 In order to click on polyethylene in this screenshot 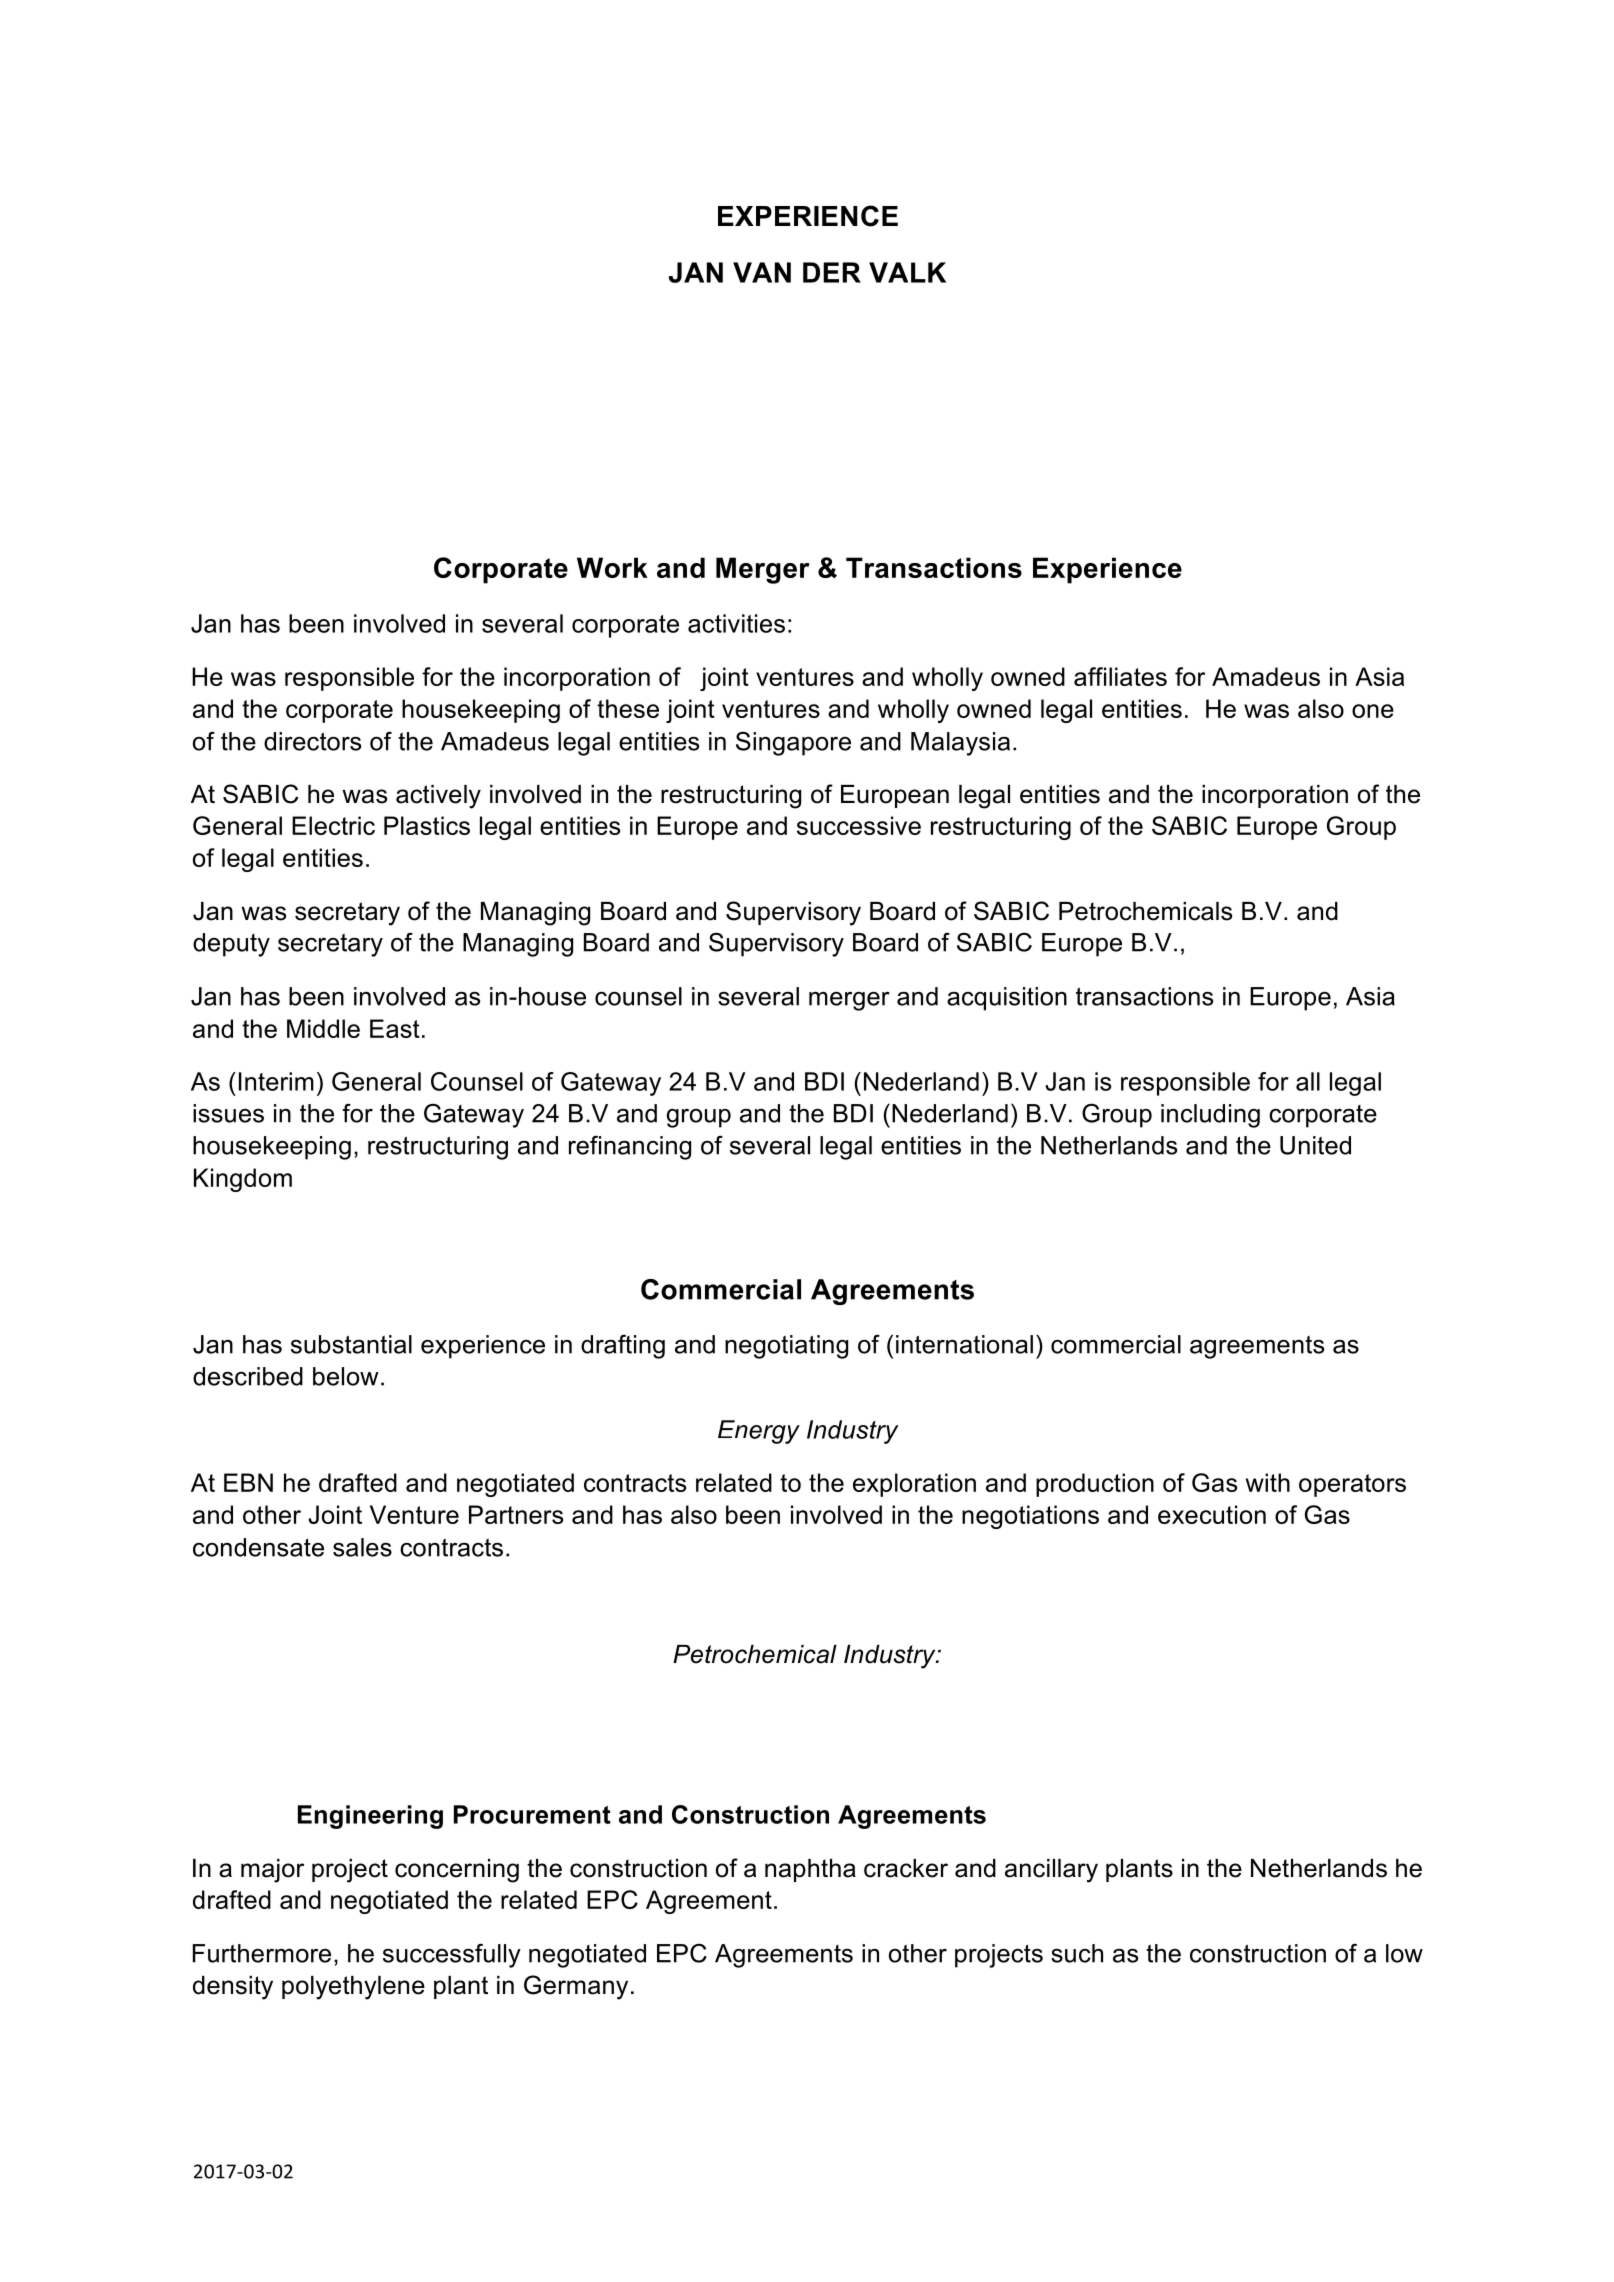, I will do `click(353, 1988)`.
